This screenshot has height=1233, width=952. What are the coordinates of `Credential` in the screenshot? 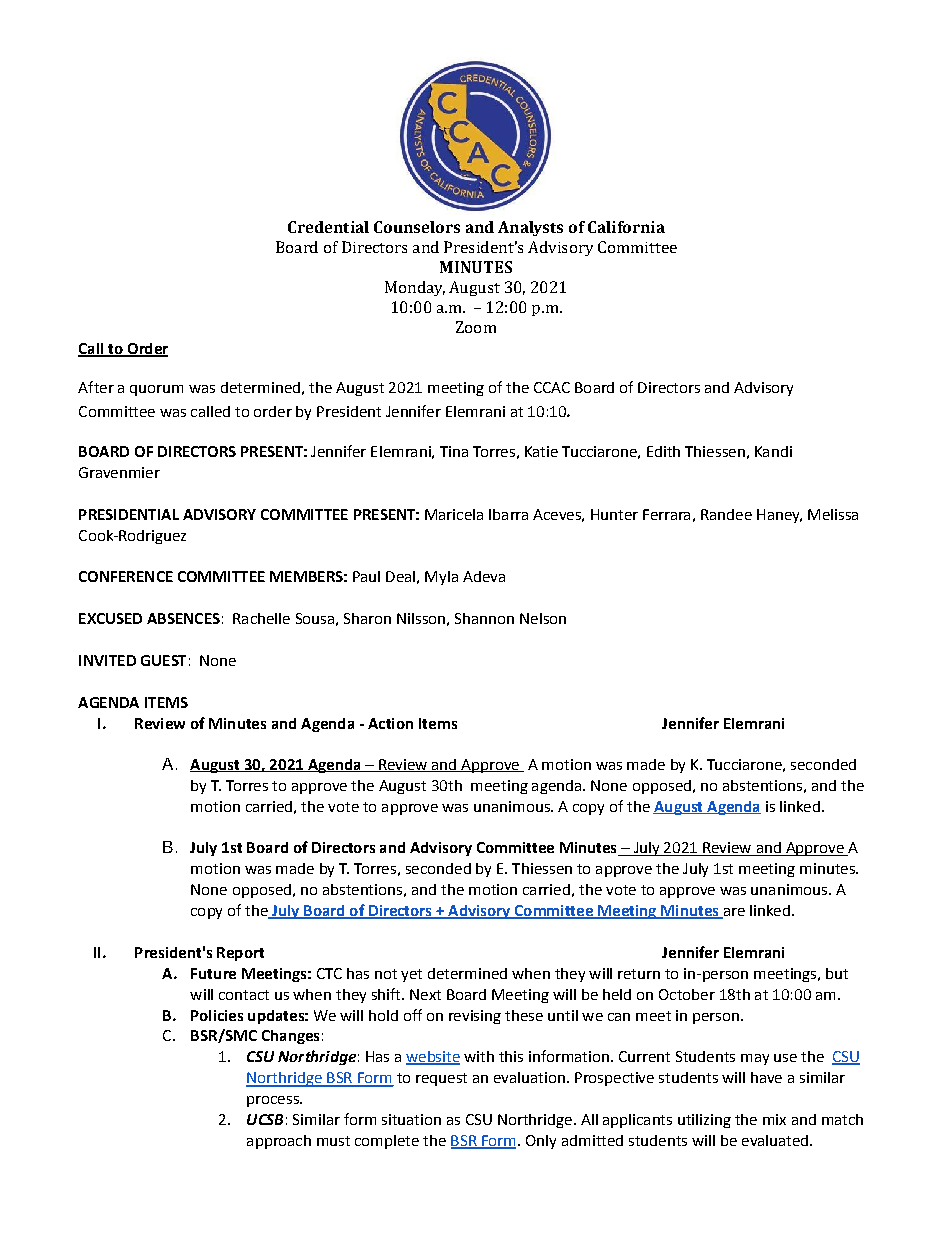 It's located at (328, 227).
